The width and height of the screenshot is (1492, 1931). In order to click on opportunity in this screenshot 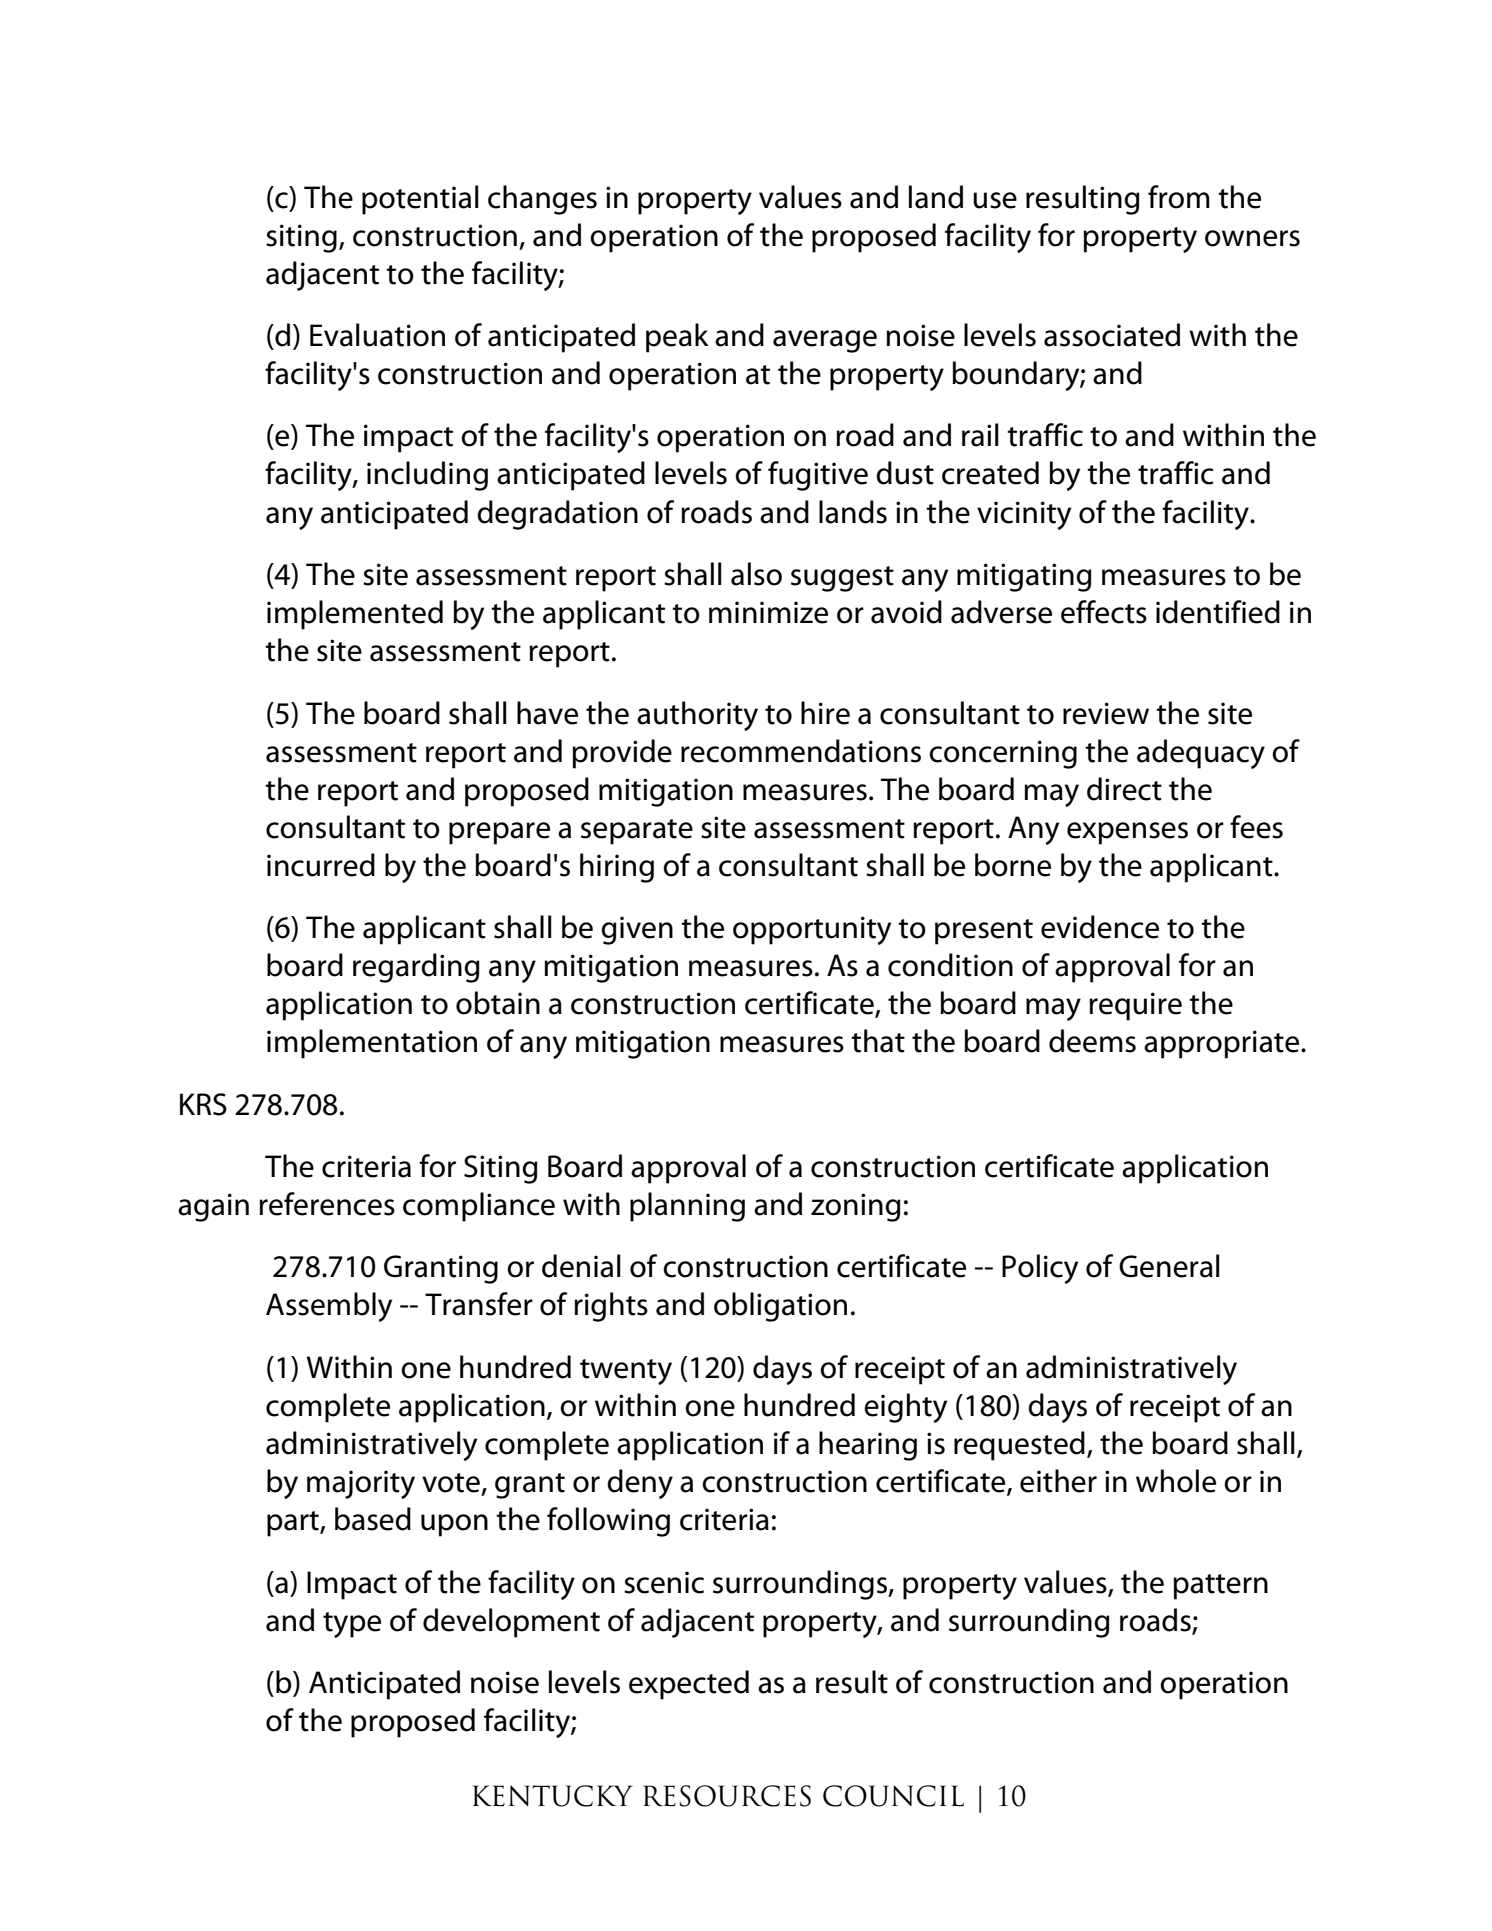, I will do `click(812, 930)`.
